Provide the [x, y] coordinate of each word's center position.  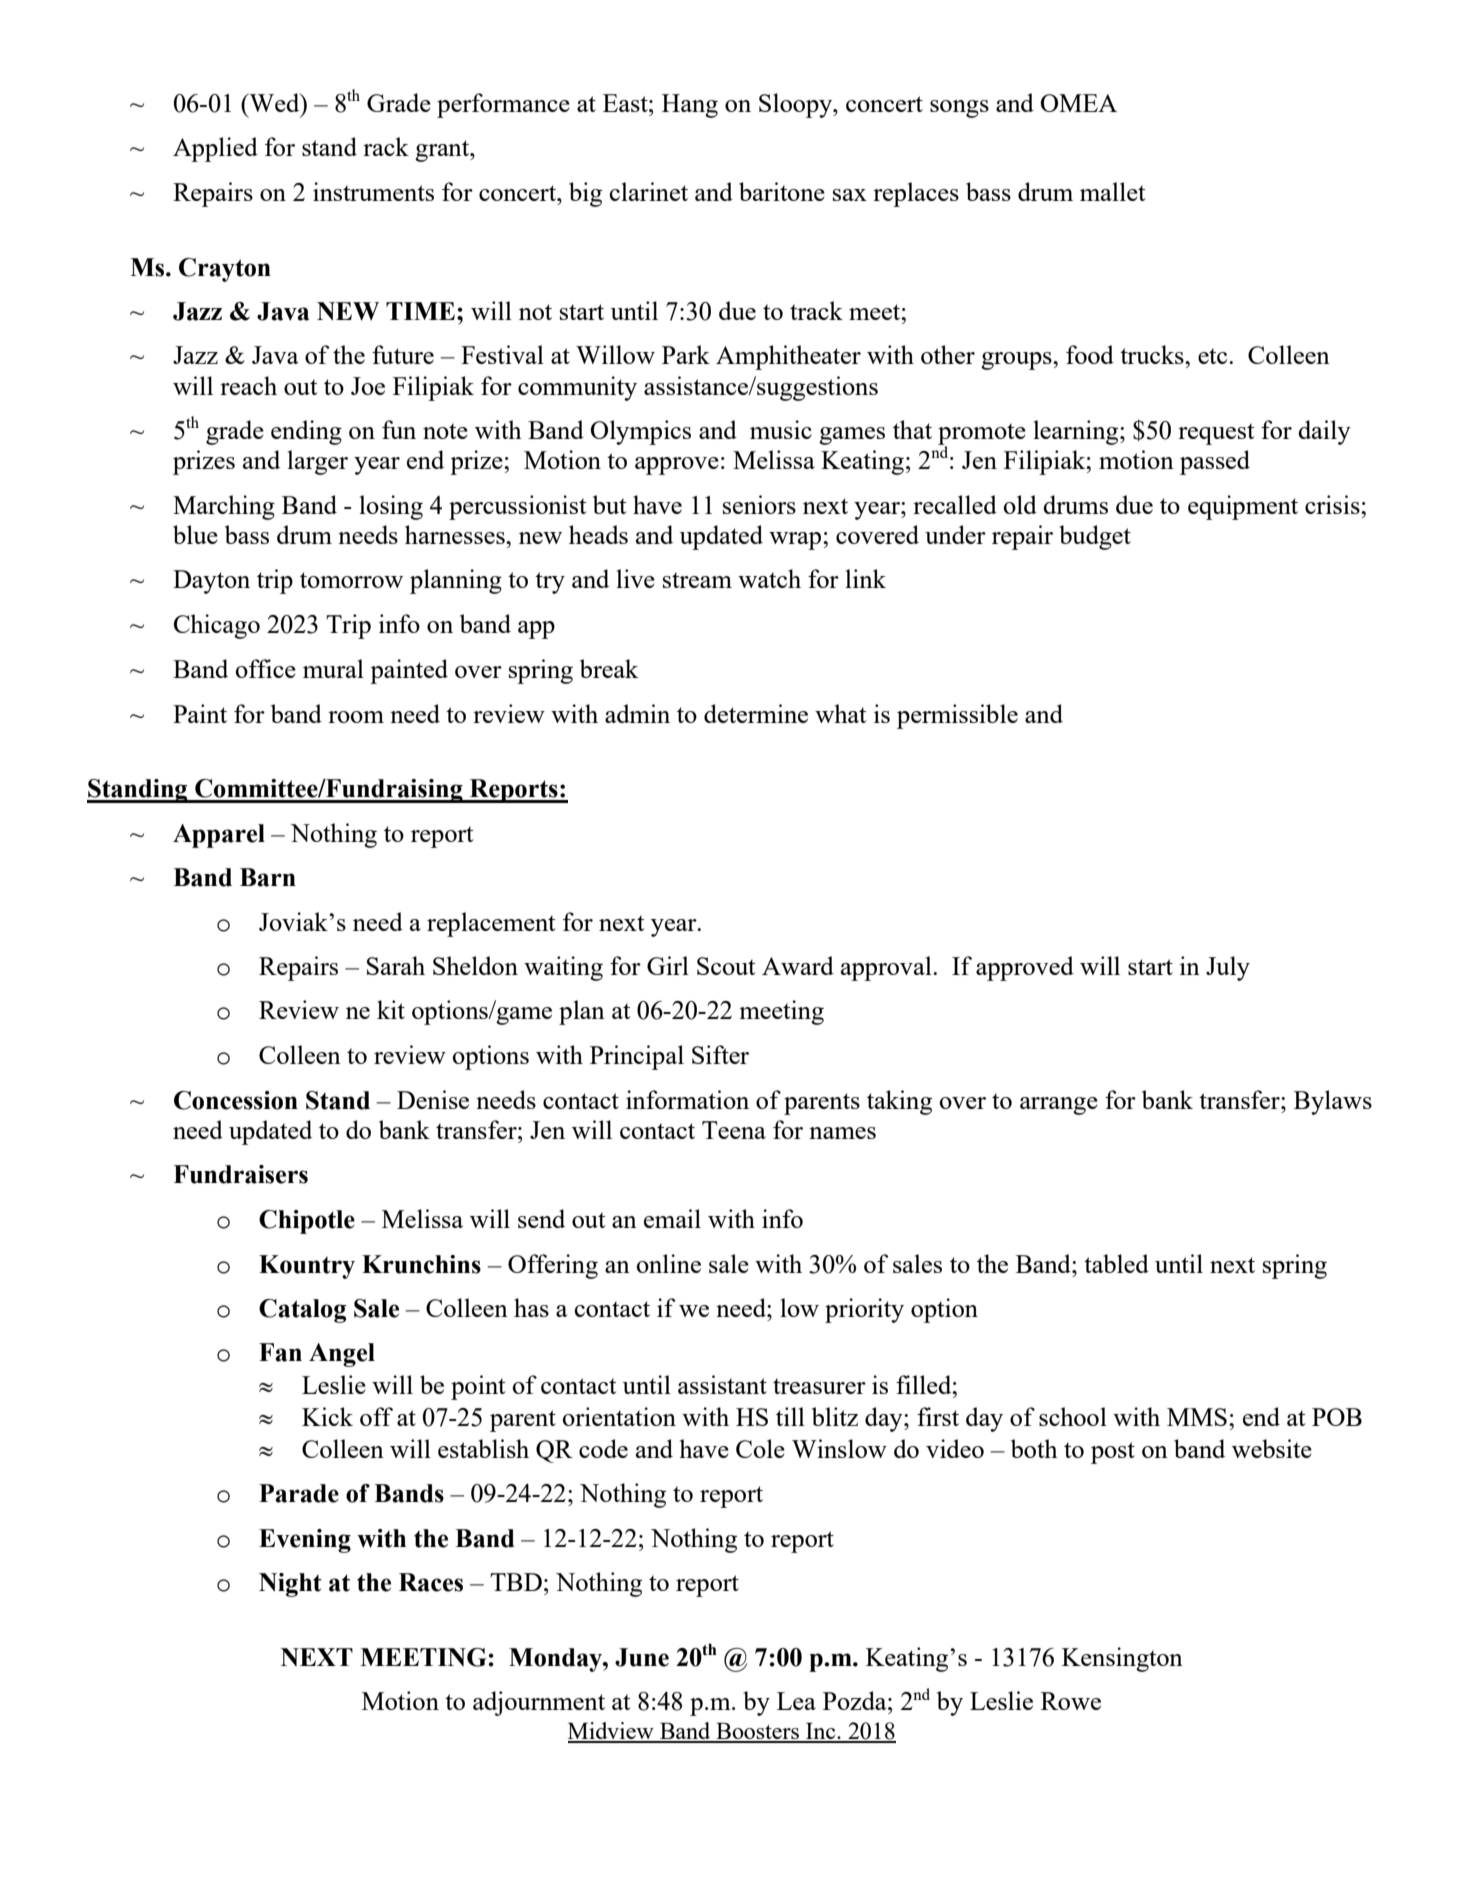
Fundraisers [240, 1174]
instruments [373, 191]
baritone [782, 191]
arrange [1059, 1106]
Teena [734, 1130]
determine [756, 713]
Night [290, 1585]
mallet [1112, 191]
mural [333, 668]
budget [1095, 537]
